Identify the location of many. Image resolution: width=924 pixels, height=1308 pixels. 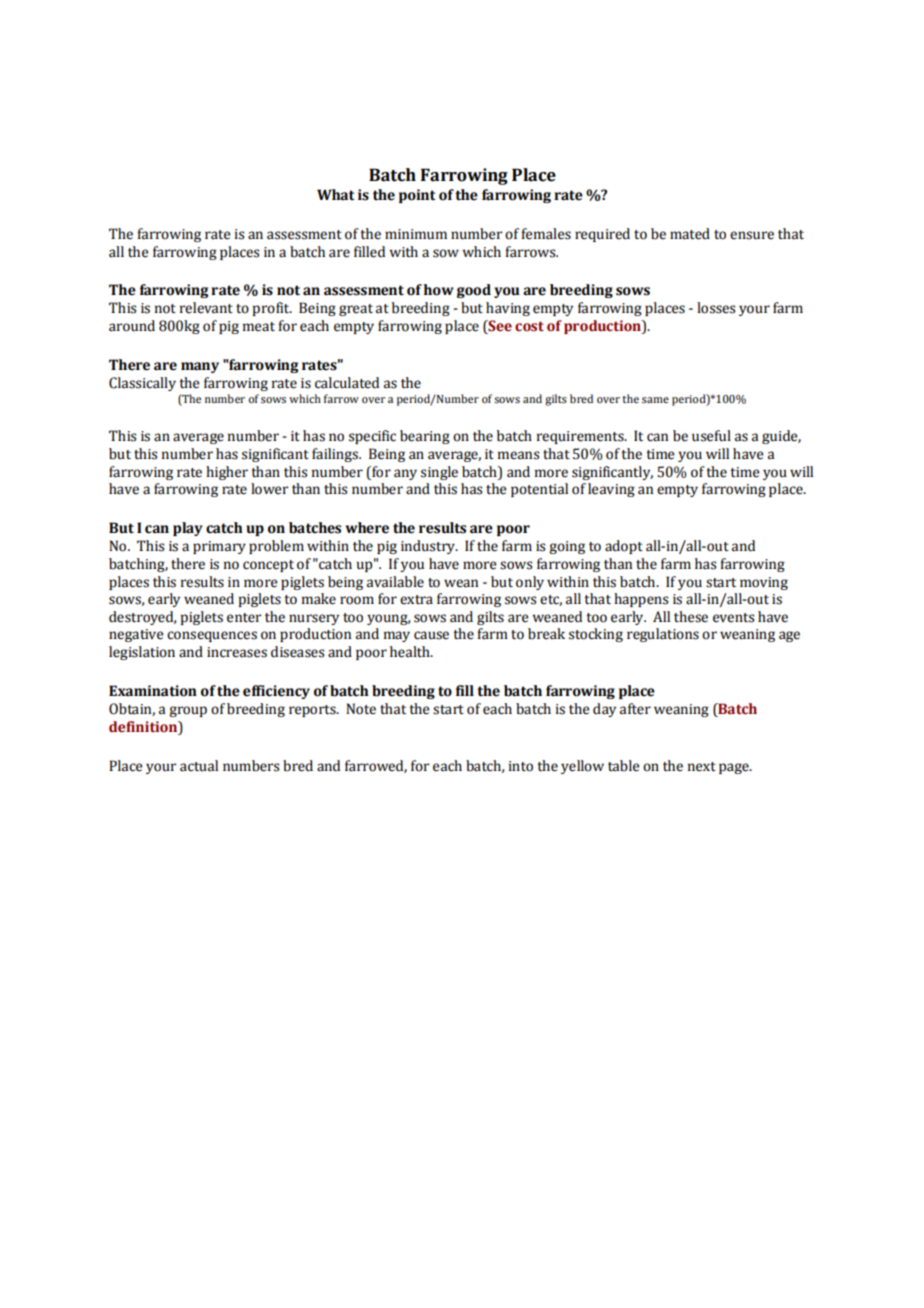
(200, 367).
